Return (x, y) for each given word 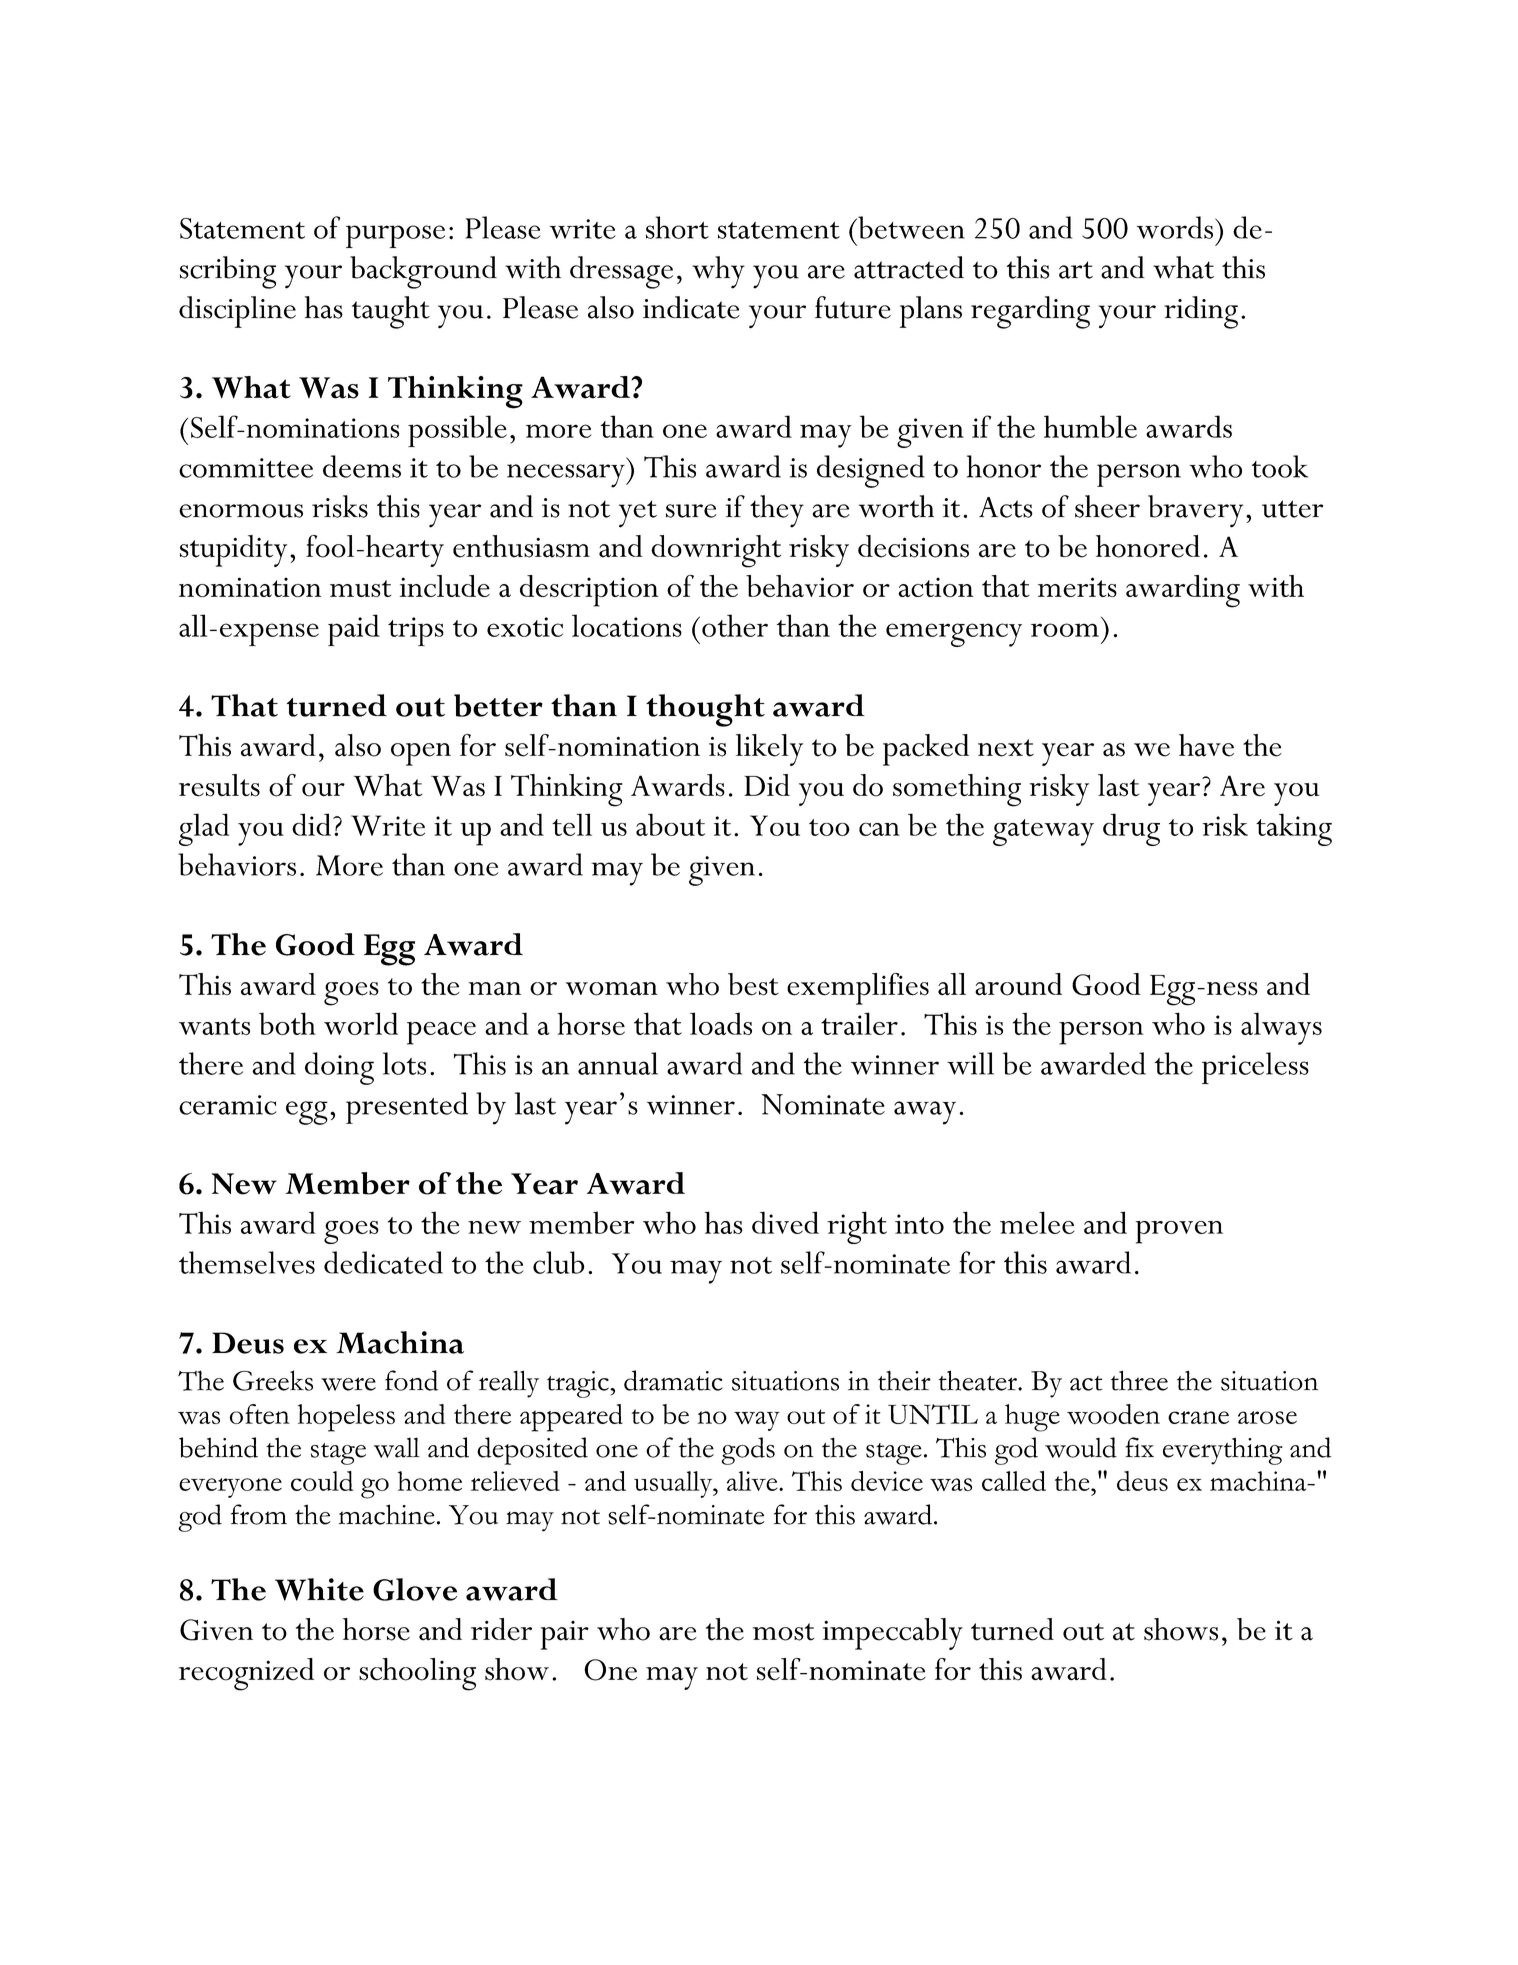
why (718, 272)
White (319, 1589)
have (1206, 745)
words (1175, 227)
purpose (395, 236)
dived (785, 1222)
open (421, 754)
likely (769, 750)
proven (1179, 1232)
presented (407, 1108)
